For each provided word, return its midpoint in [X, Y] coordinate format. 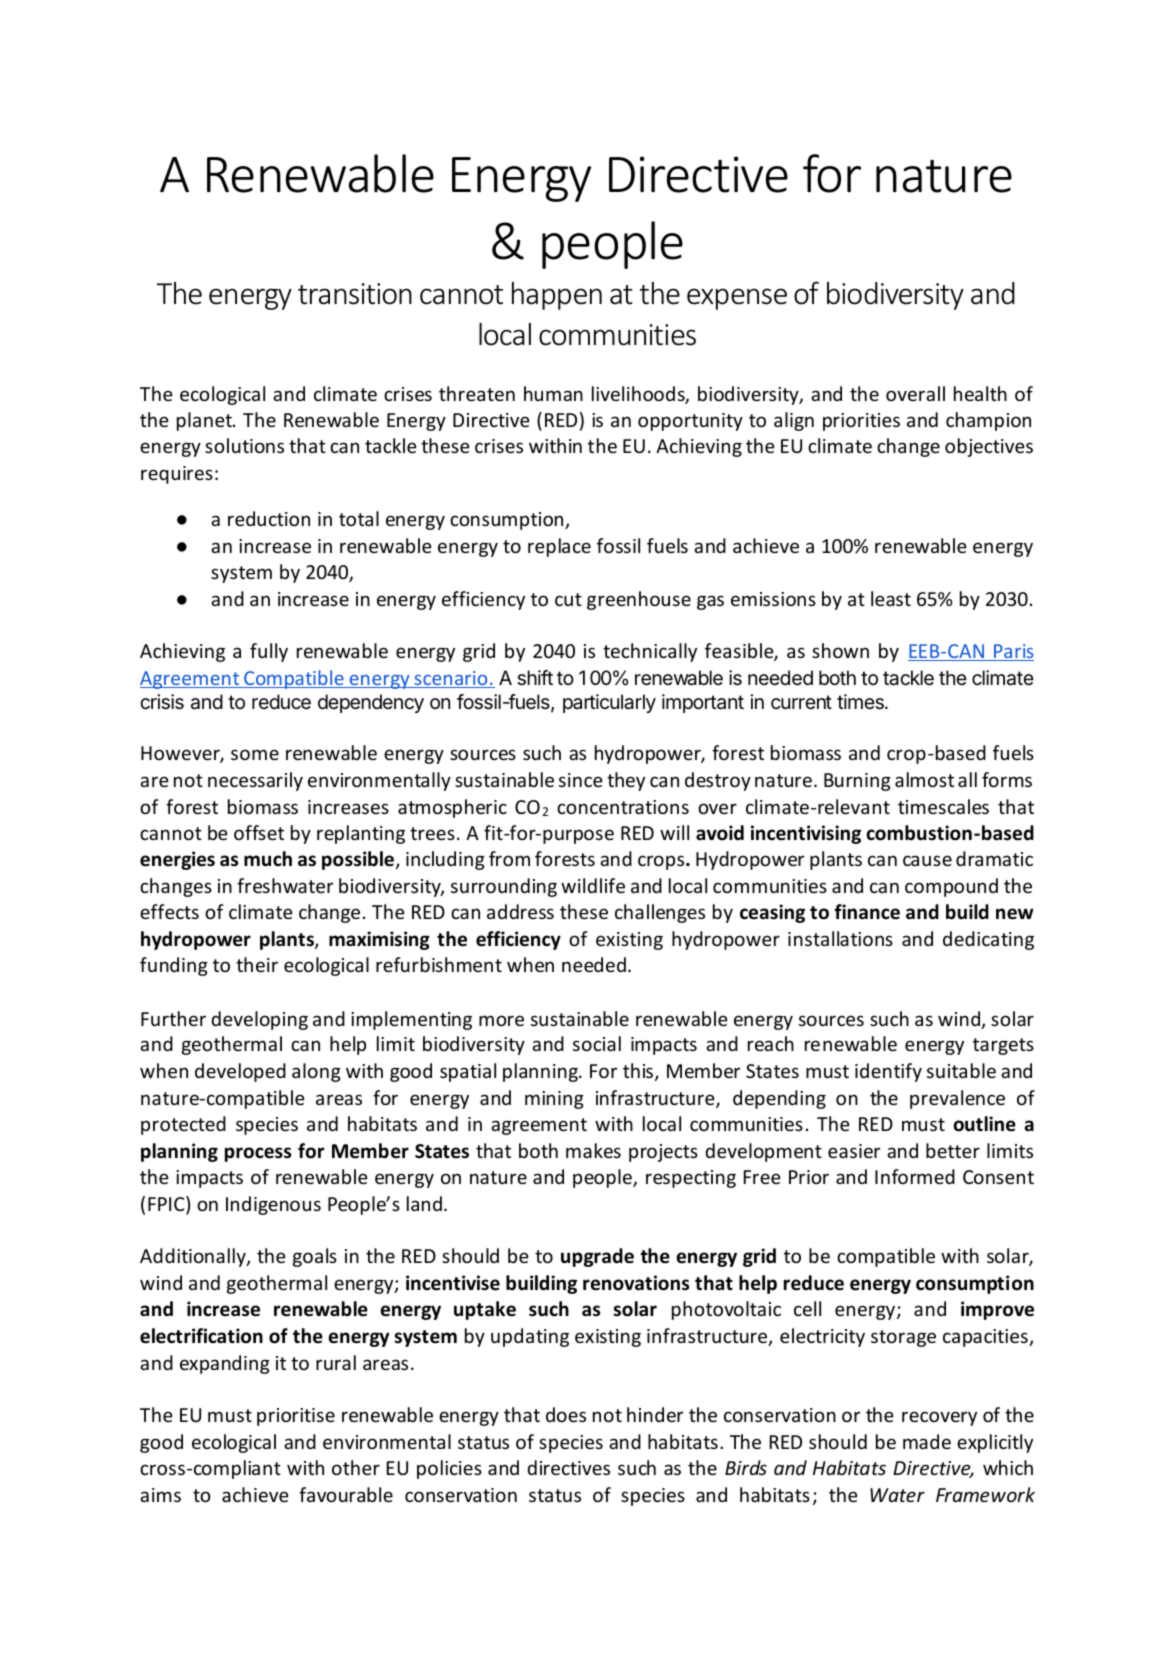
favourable [346, 1494]
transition [355, 294]
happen [557, 296]
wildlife [593, 885]
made [927, 1441]
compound [951, 887]
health [980, 393]
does [566, 1414]
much [268, 859]
